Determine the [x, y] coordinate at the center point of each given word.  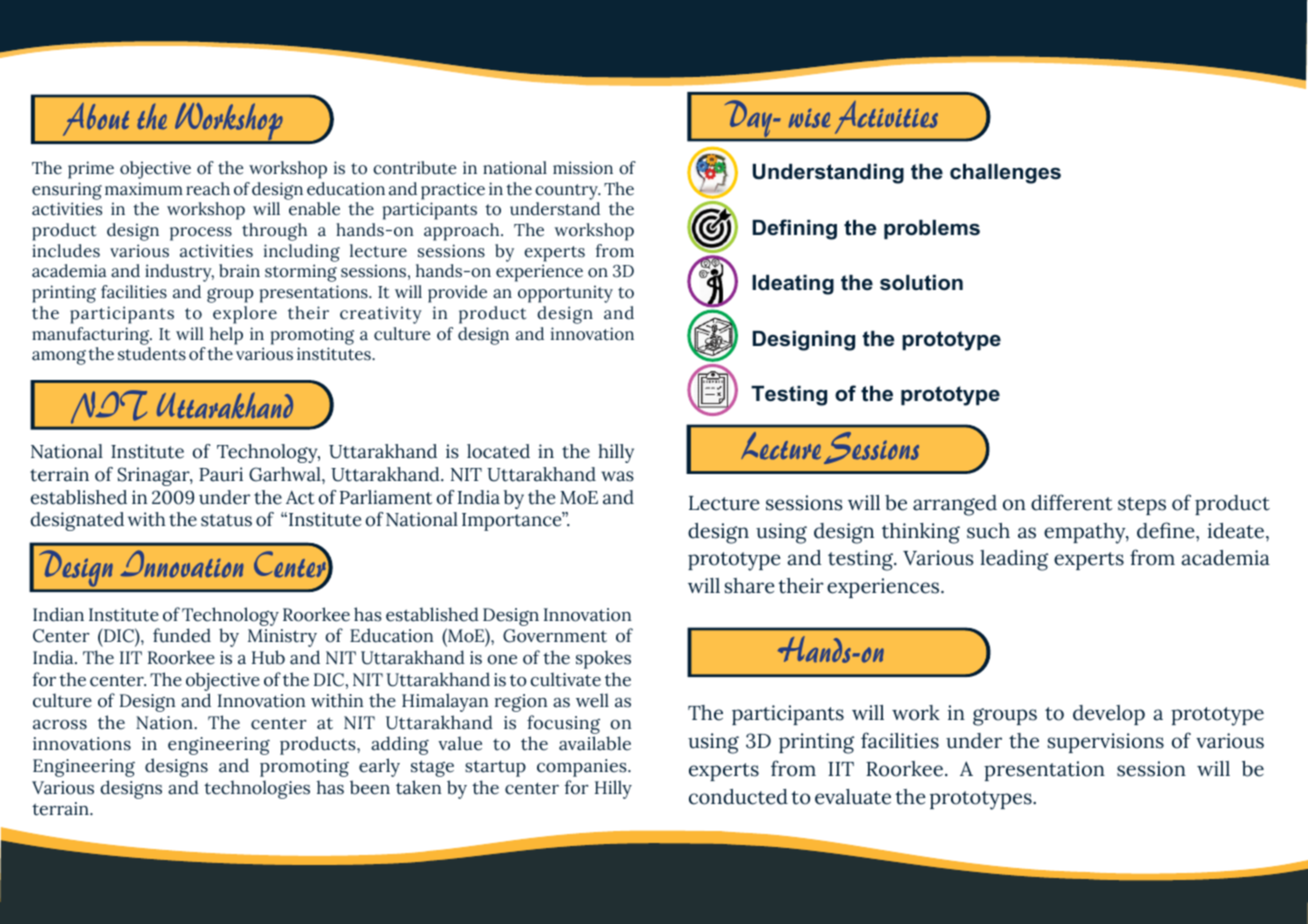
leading [1014, 560]
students [152, 354]
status [226, 520]
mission [583, 168]
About [96, 119]
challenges [1005, 174]
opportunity [565, 294]
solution [921, 283]
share [750, 586]
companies [583, 768]
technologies [257, 789]
